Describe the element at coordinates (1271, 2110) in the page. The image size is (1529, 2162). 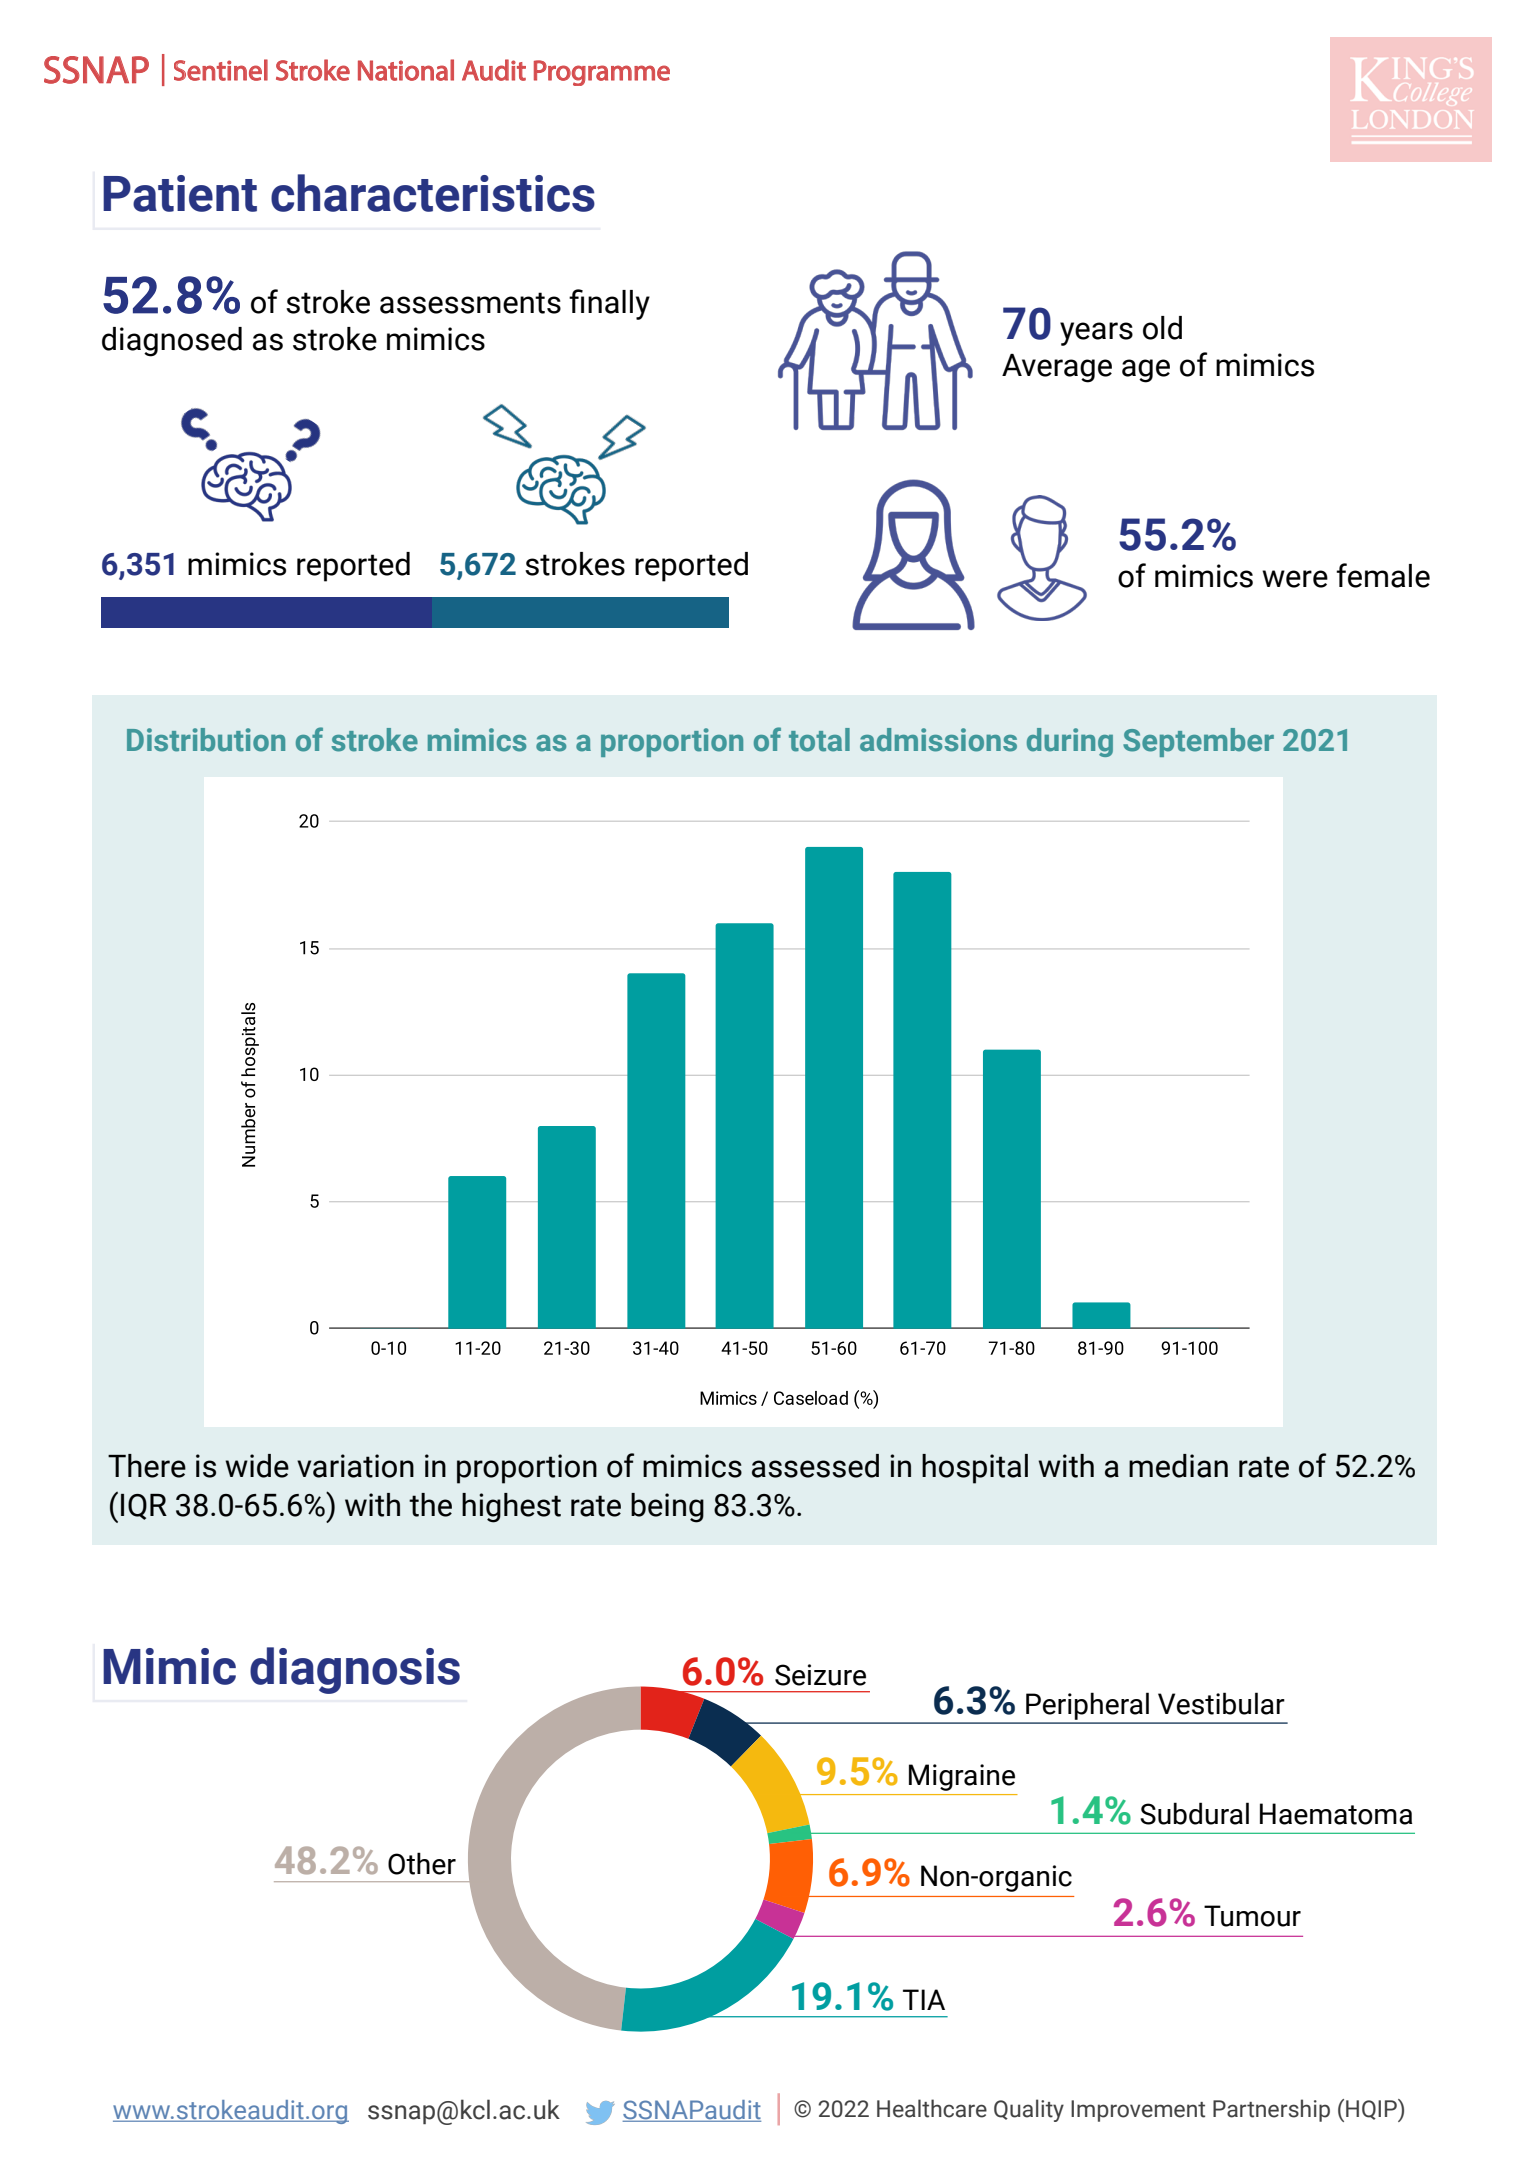
I see `Partnership` at that location.
